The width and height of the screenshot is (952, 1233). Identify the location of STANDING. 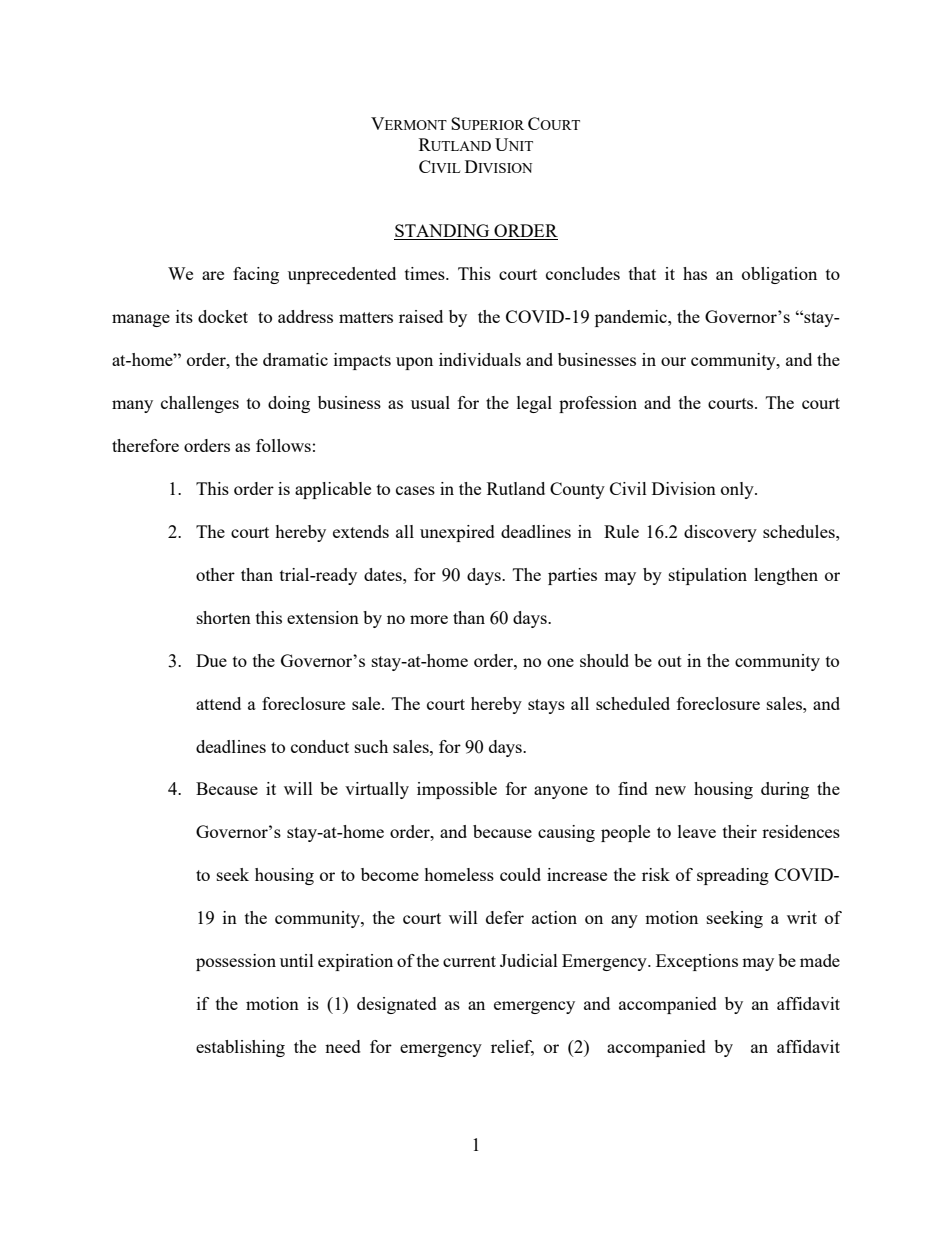
(443, 232).
